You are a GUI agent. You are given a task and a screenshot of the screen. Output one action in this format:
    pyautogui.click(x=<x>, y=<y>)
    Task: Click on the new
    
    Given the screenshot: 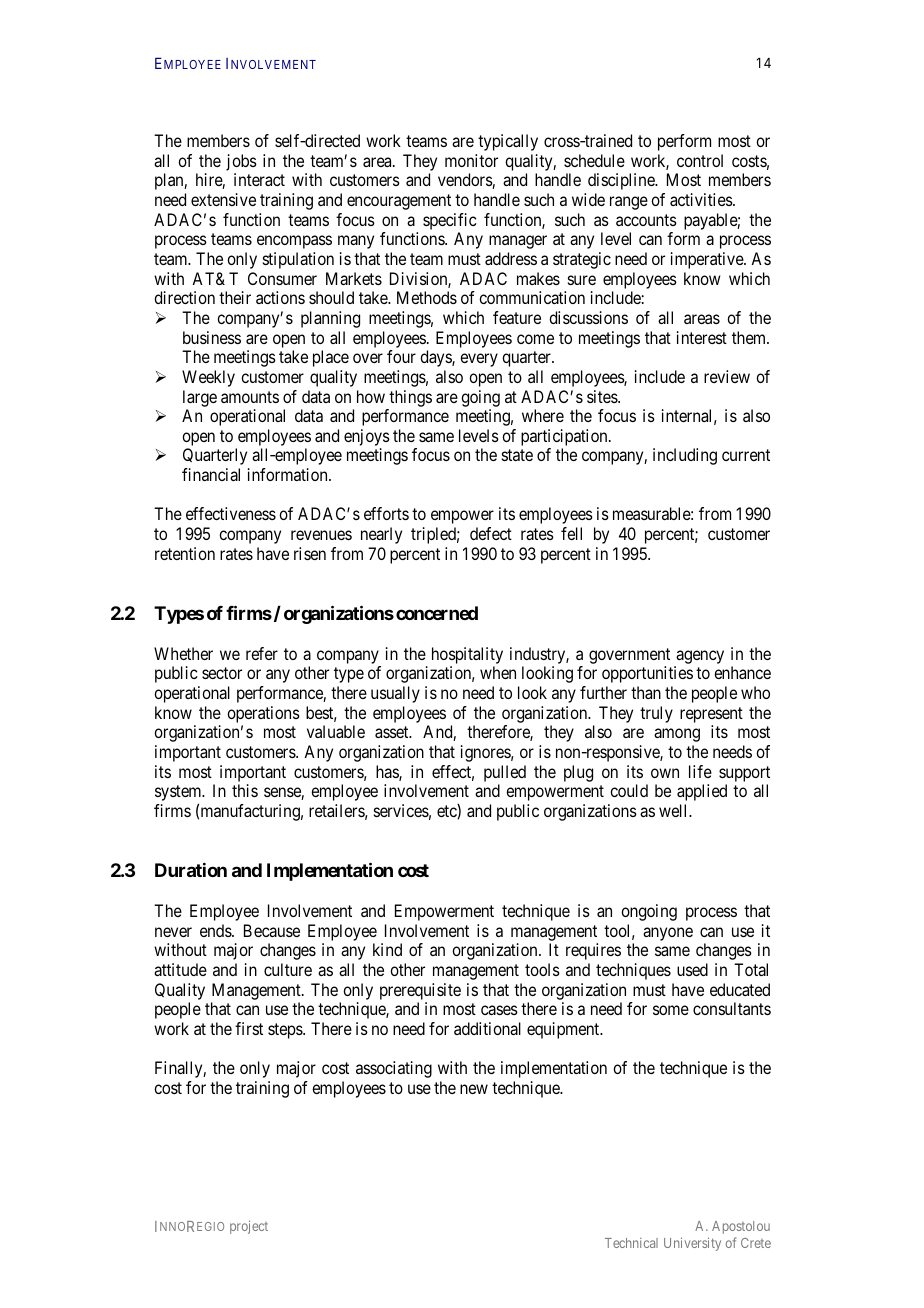 What is the action you would take?
    pyautogui.click(x=474, y=1089)
